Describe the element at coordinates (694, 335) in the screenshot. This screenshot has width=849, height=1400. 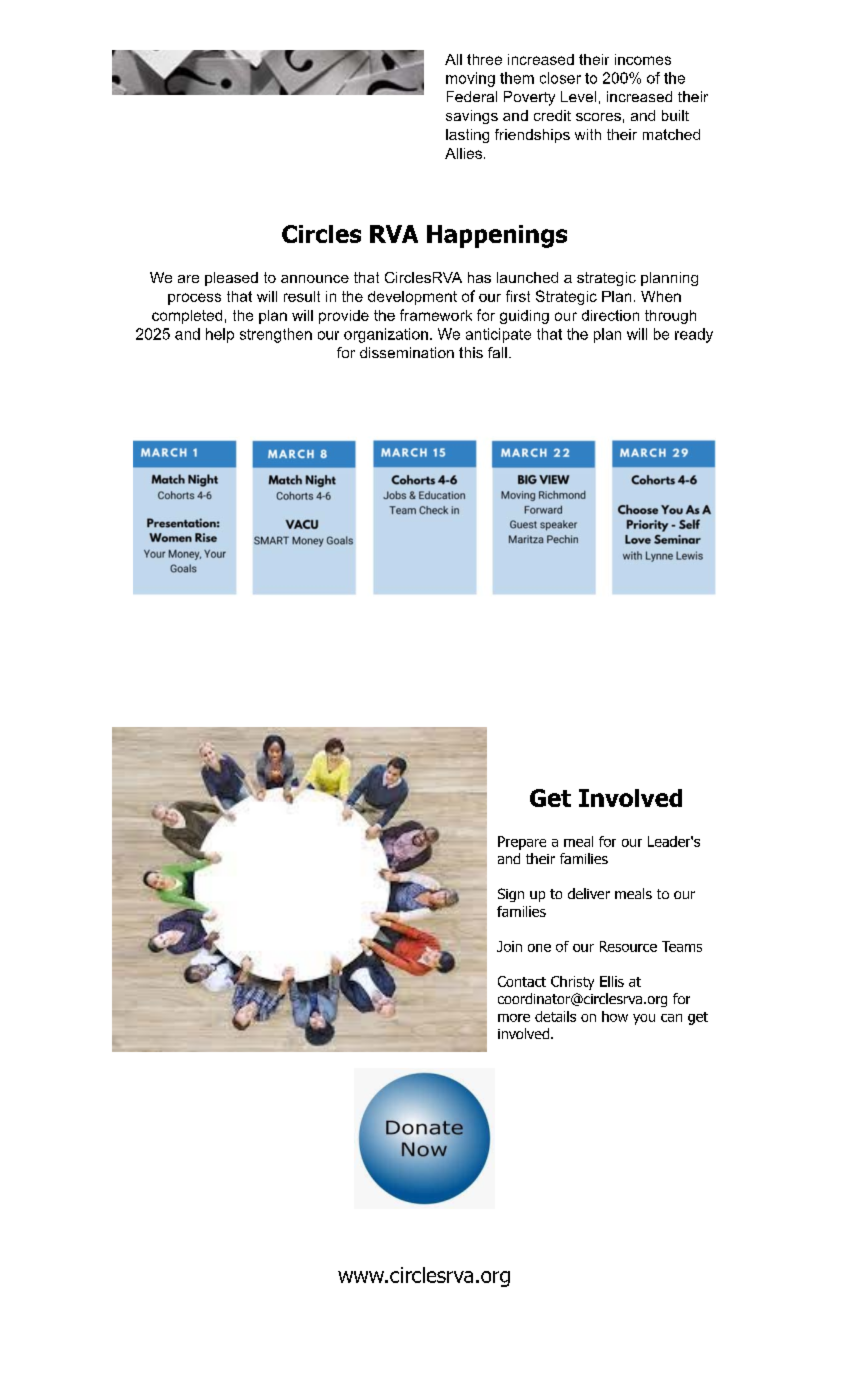
I see `ready` at that location.
